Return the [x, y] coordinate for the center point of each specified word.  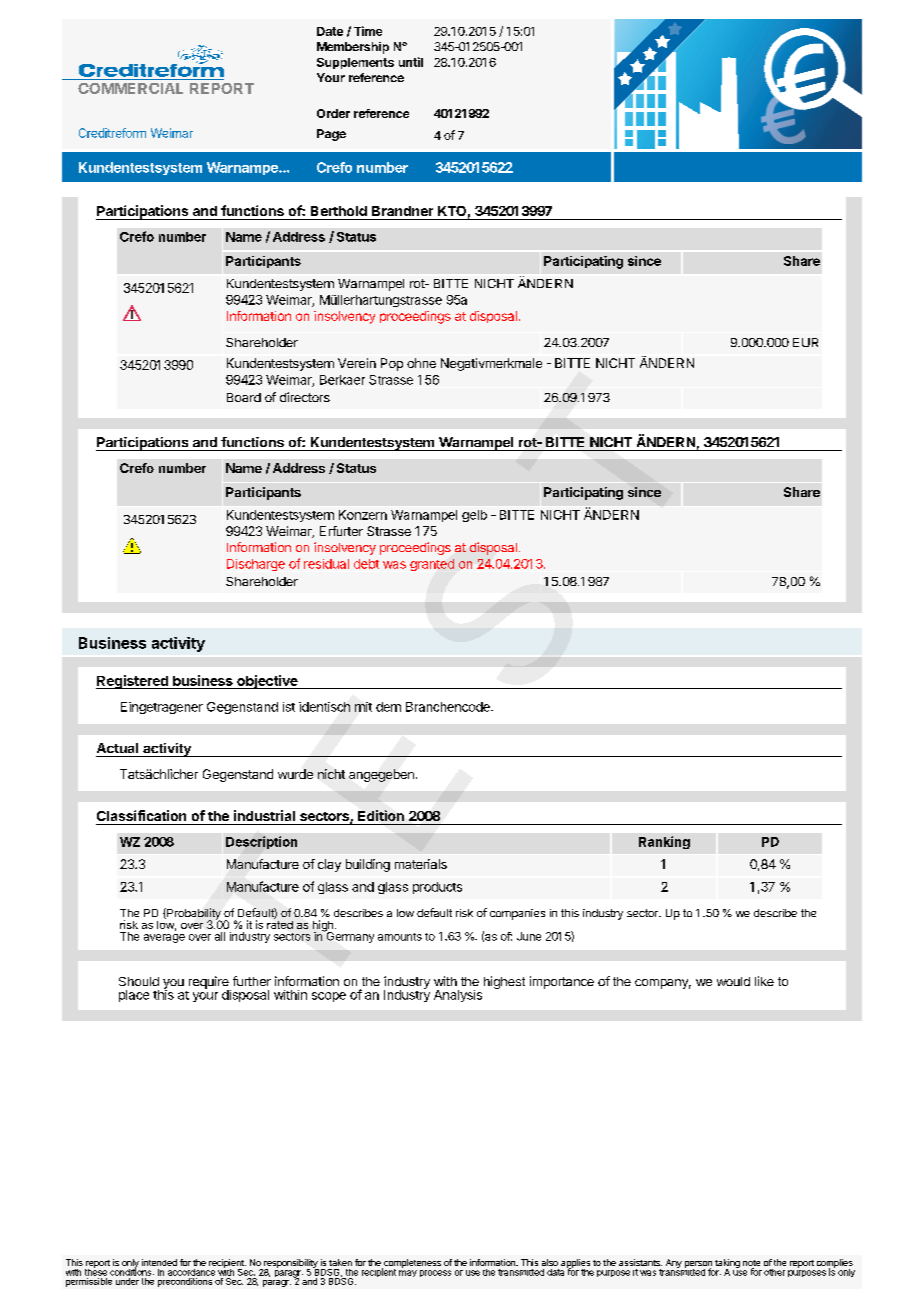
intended [159, 1262]
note [751, 1264]
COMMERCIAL [130, 88]
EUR [805, 342]
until [411, 62]
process [435, 1273]
